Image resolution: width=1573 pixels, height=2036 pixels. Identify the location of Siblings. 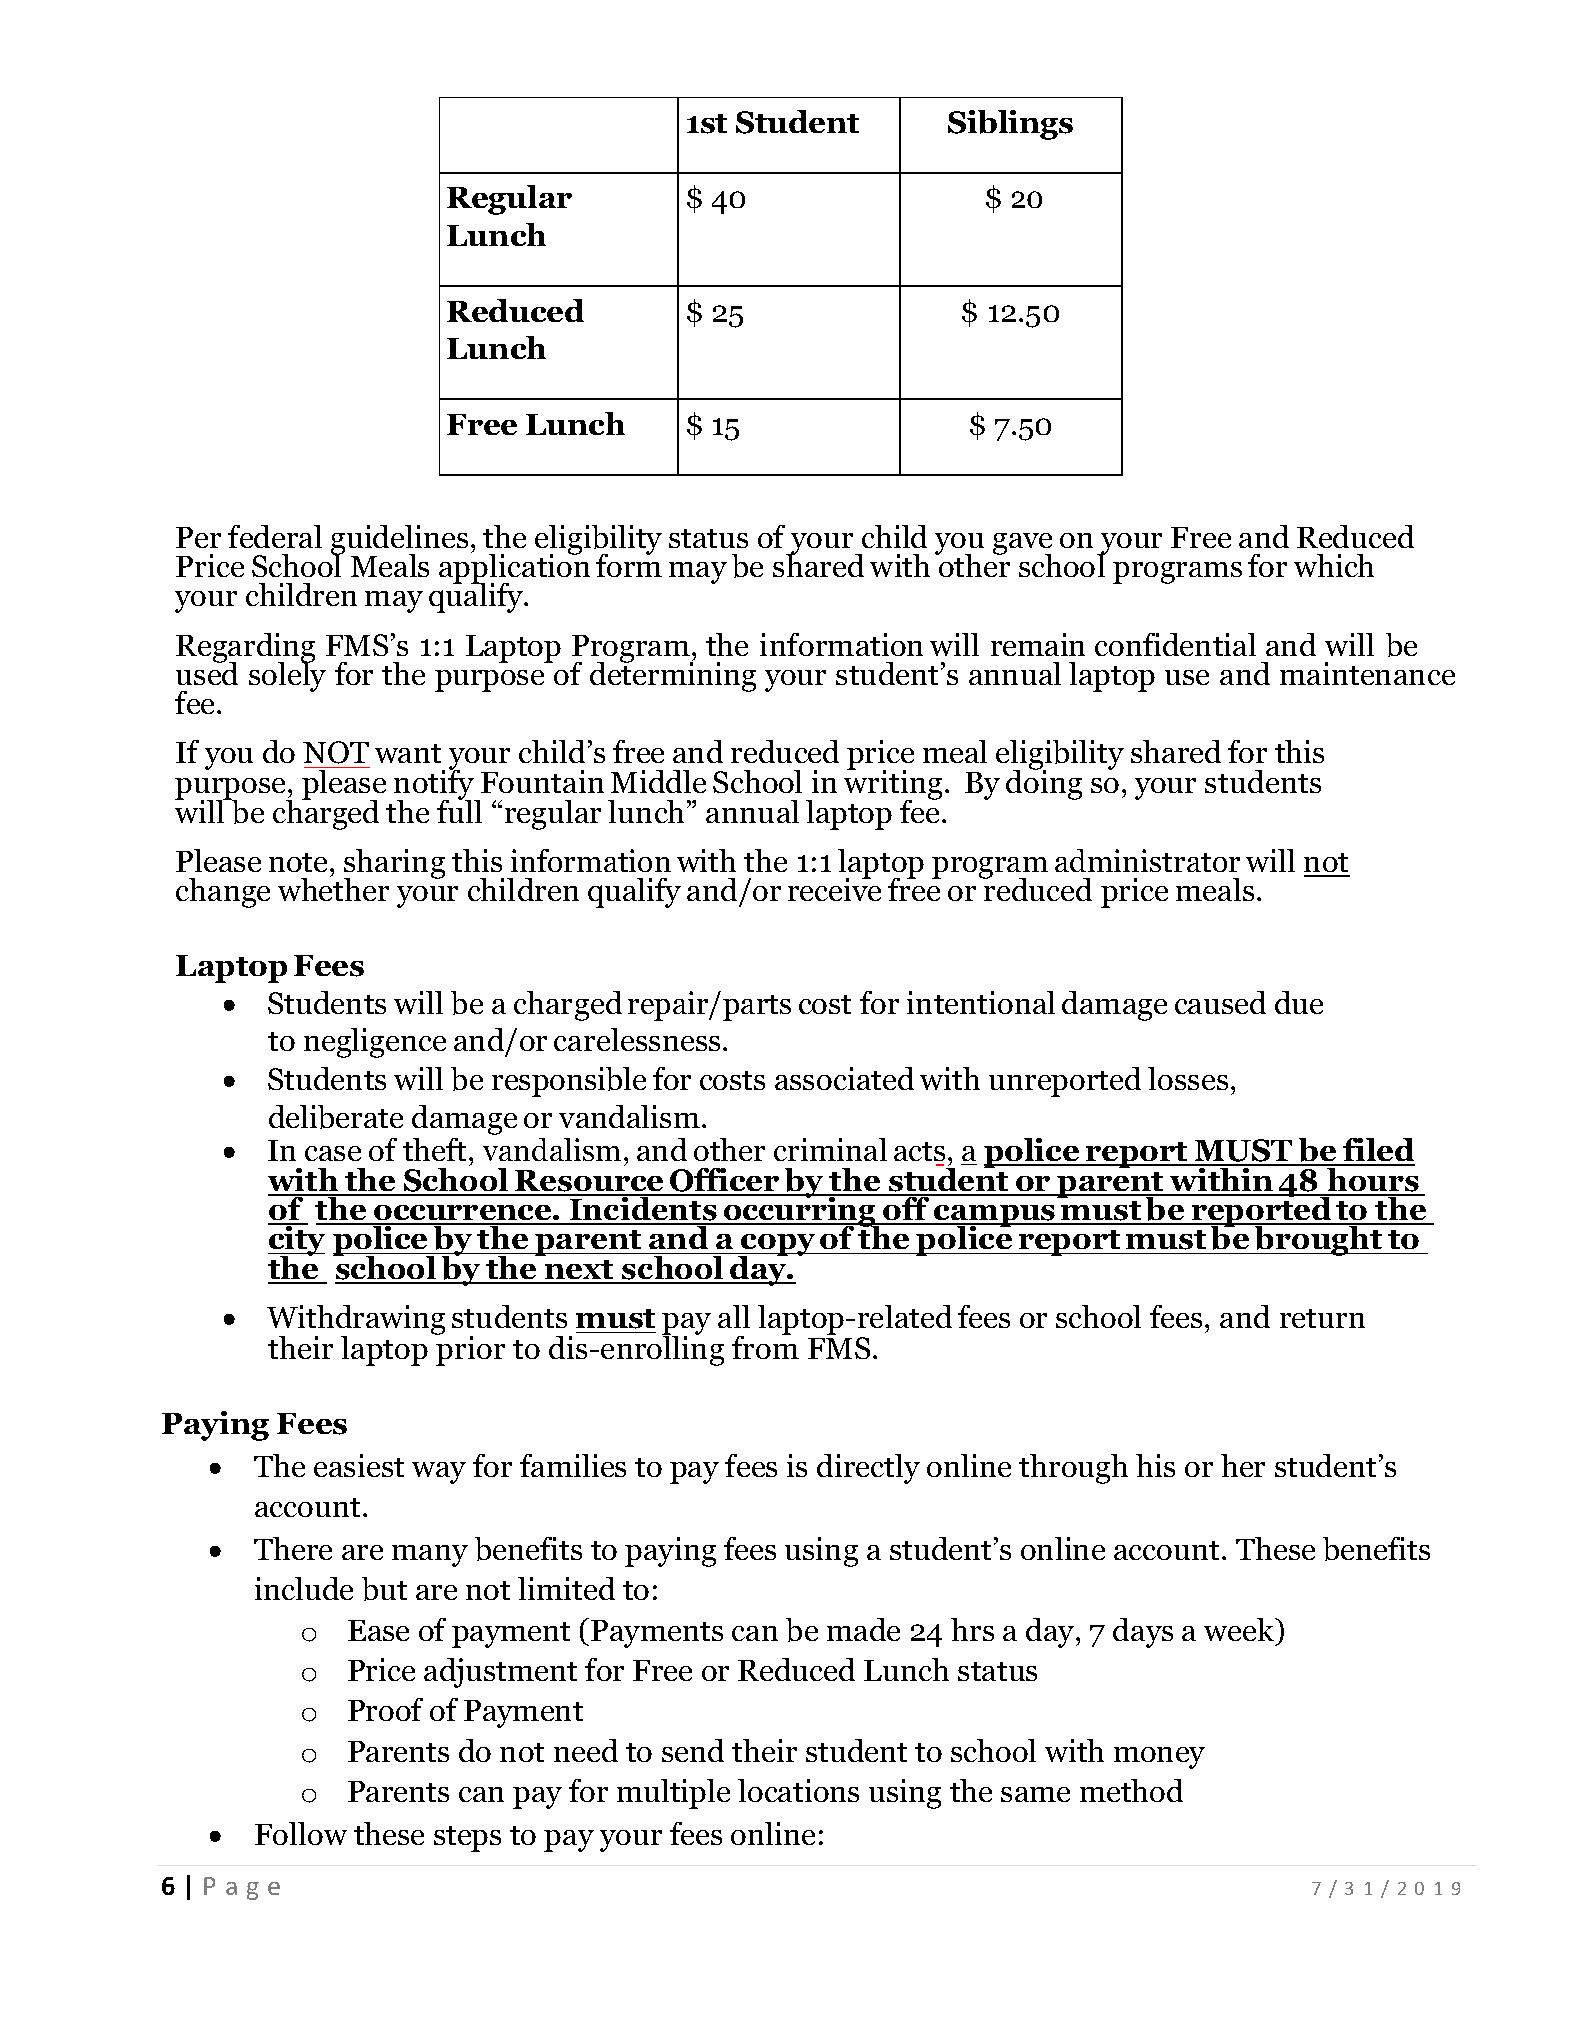
(1010, 125).
